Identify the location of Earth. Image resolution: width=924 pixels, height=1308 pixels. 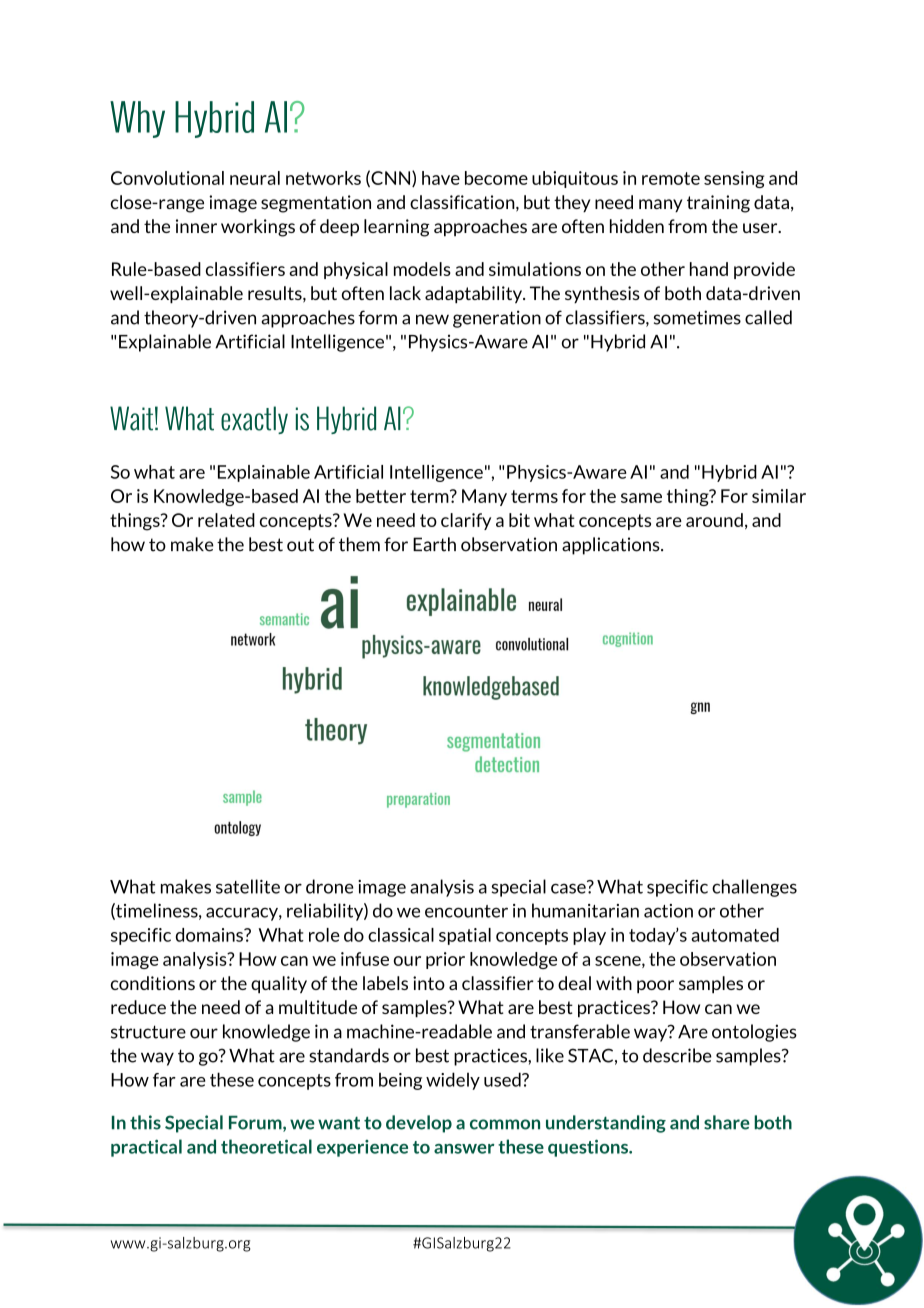
(434, 544).
